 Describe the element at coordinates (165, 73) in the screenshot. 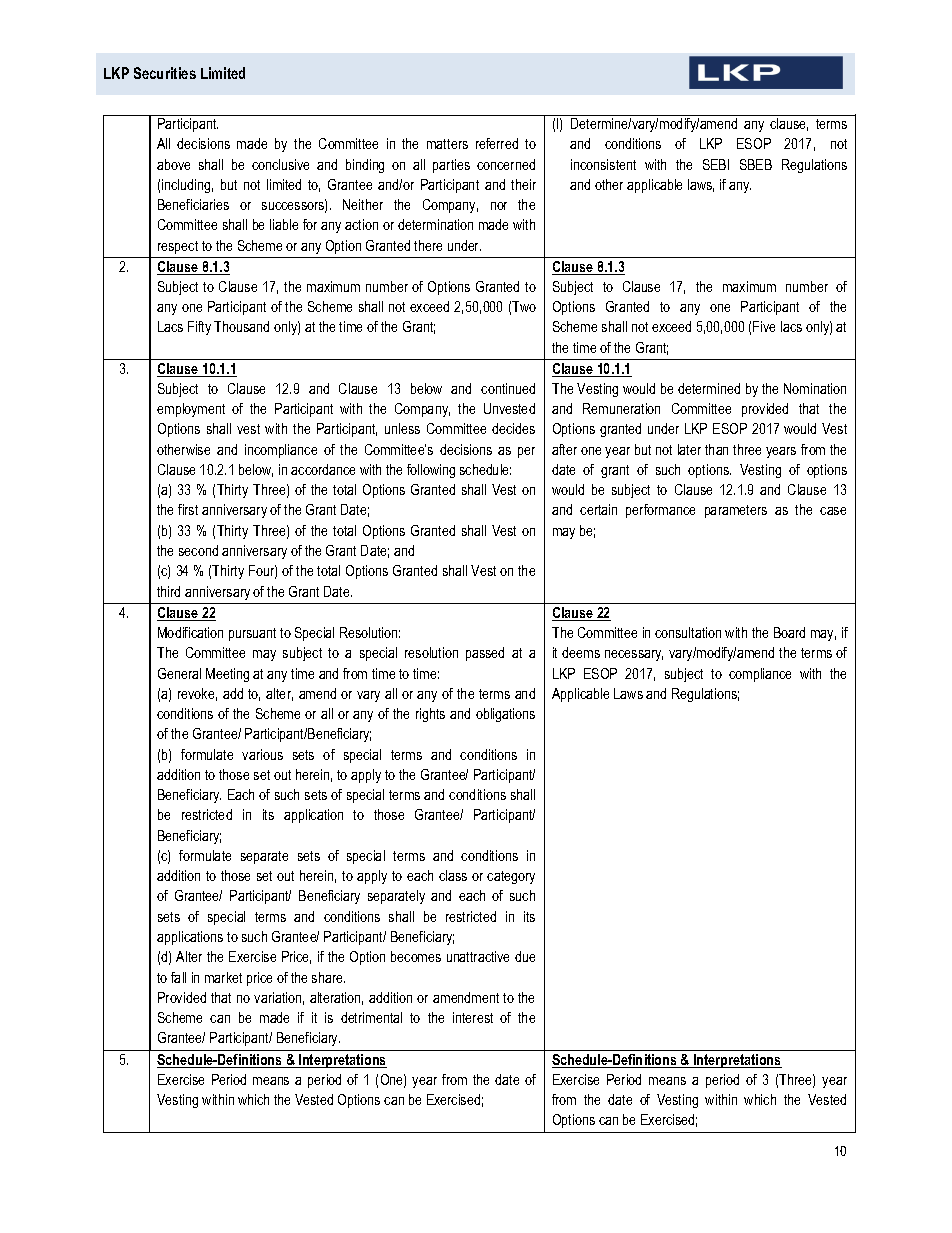

I see `Securities` at that location.
